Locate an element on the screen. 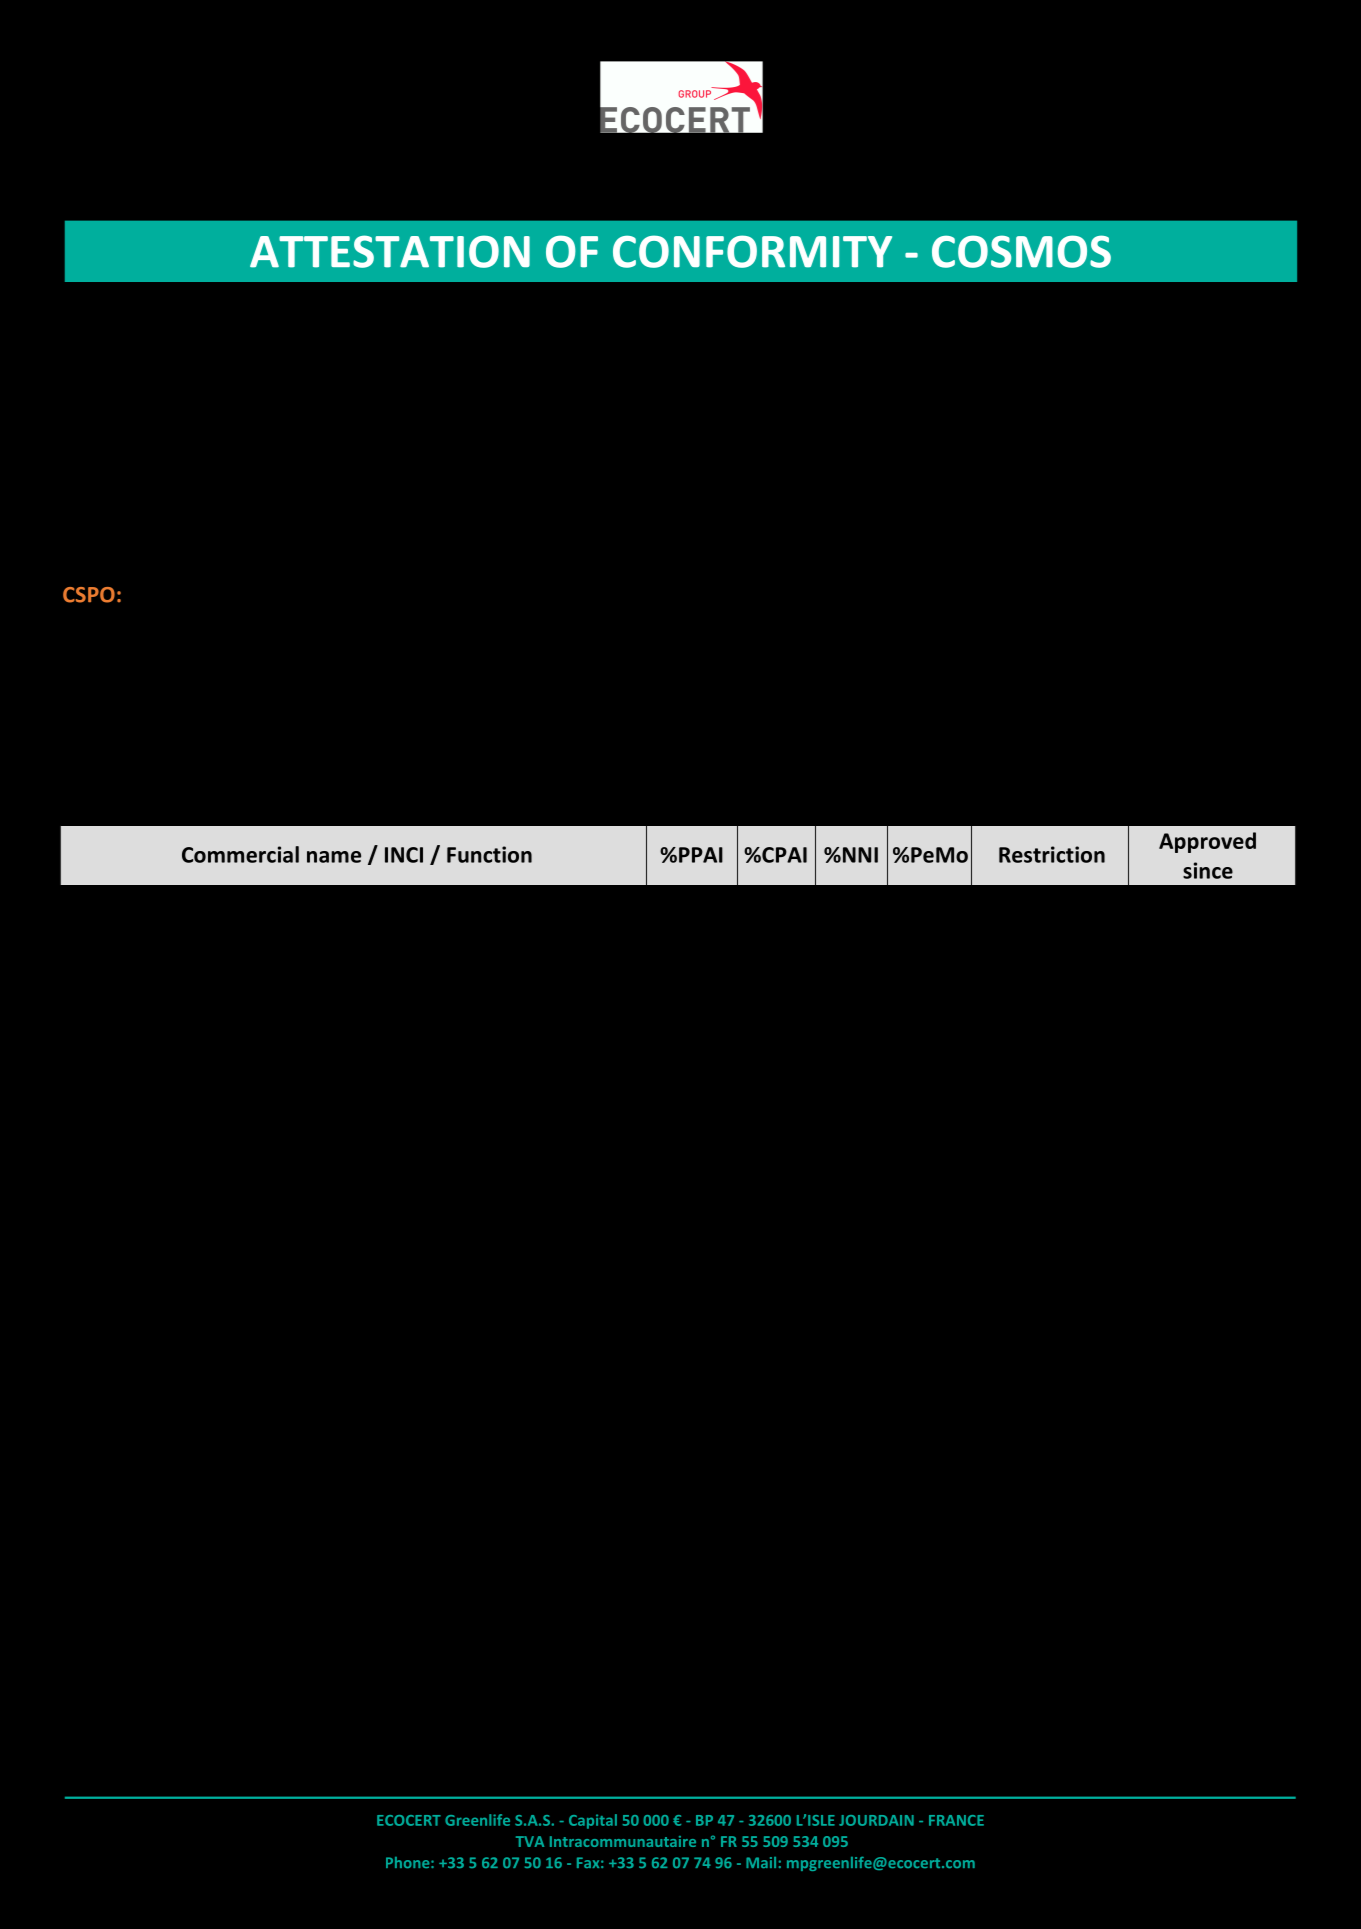  Function is located at coordinates (489, 854).
